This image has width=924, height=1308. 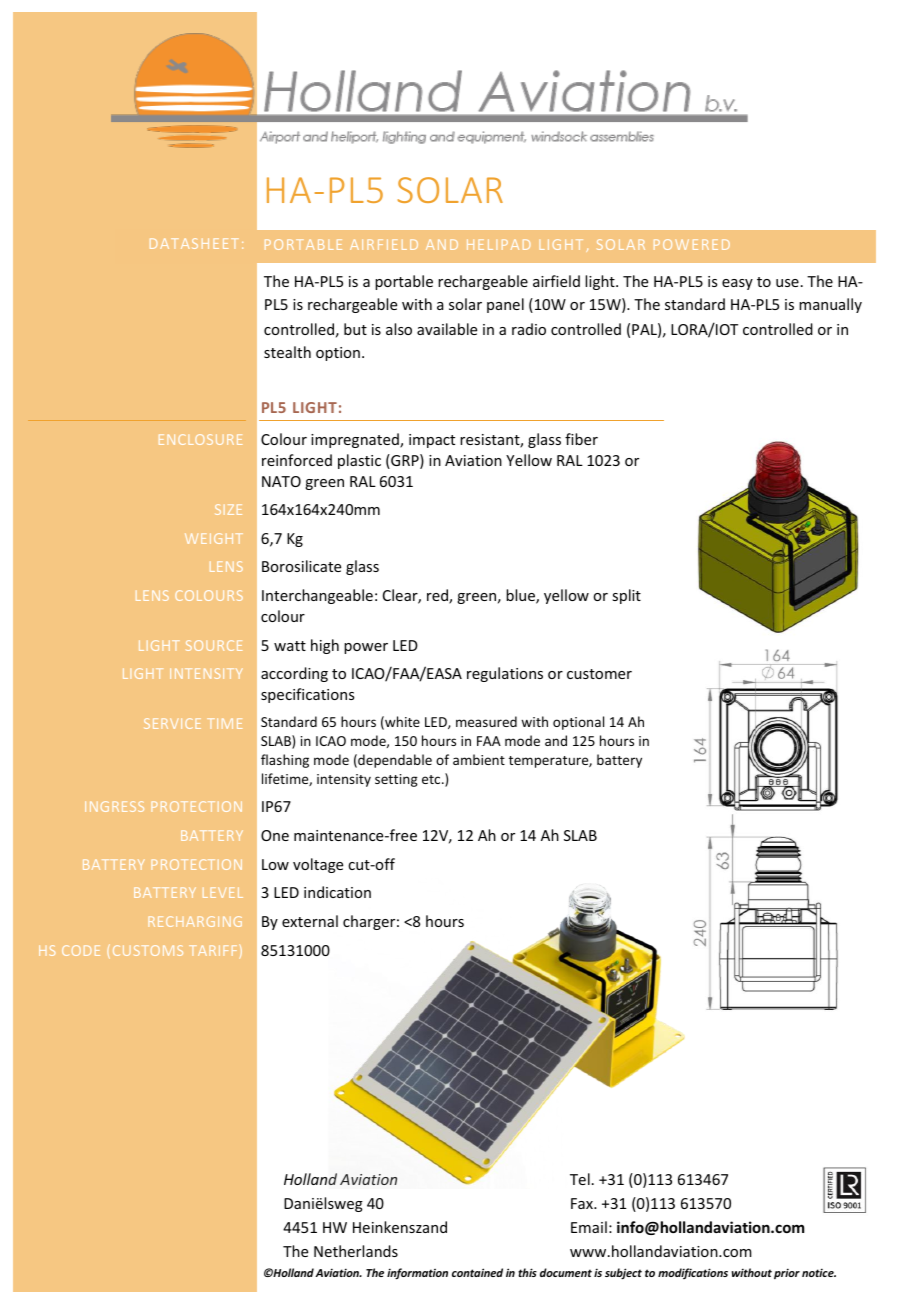 What do you see at coordinates (626, 596) in the image?
I see `split` at bounding box center [626, 596].
